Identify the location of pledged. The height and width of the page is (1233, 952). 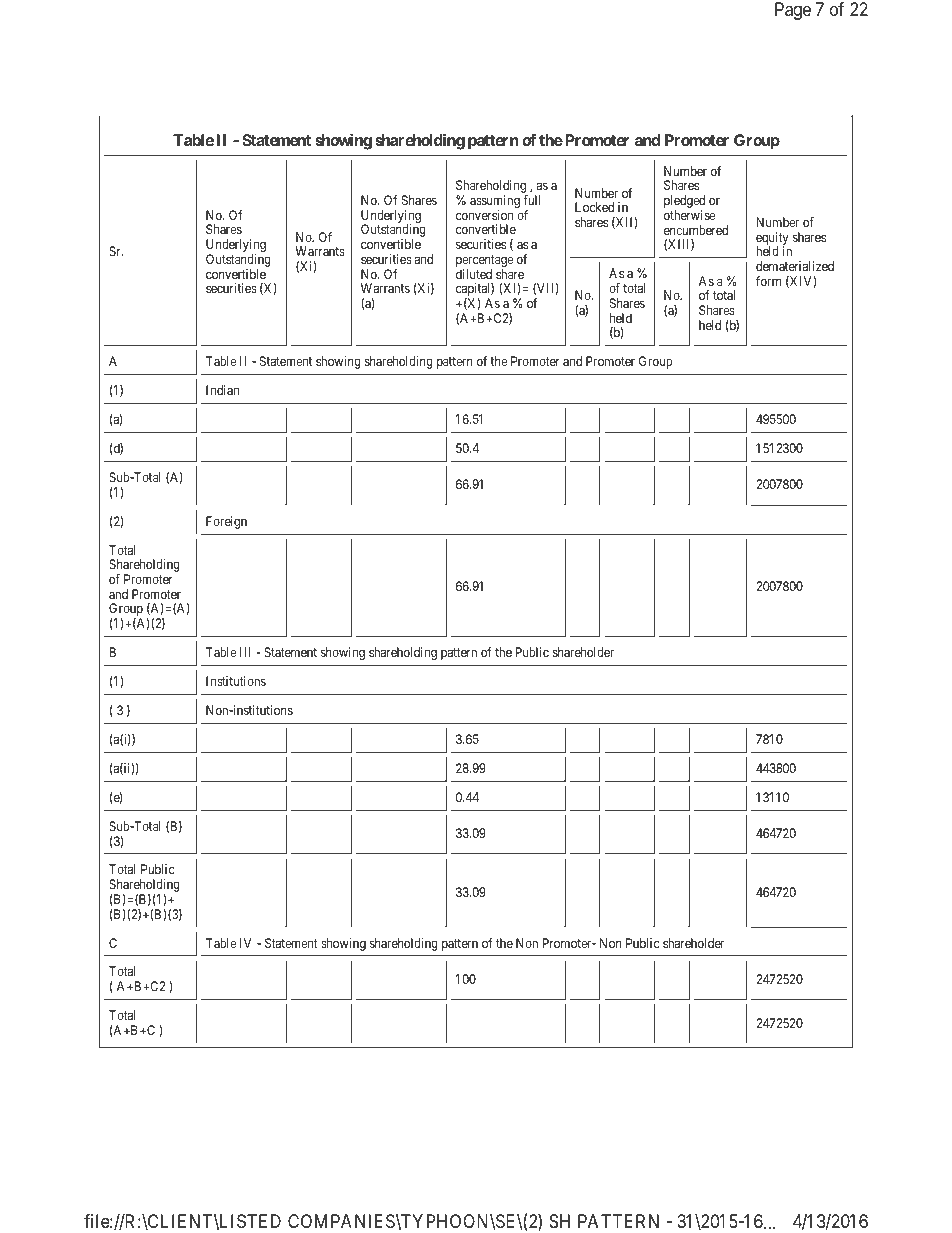
(684, 203).
